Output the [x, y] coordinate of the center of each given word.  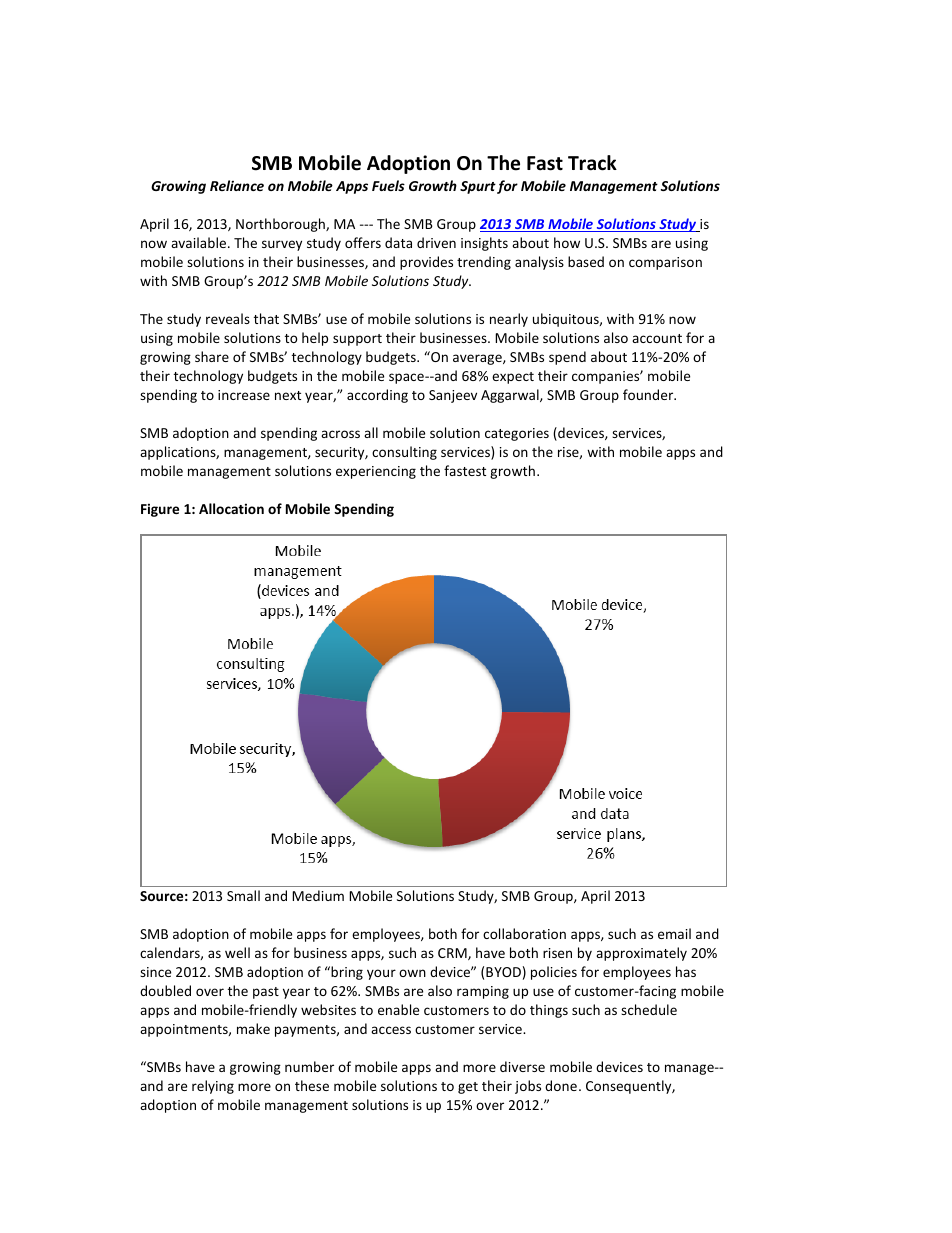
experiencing [376, 472]
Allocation [231, 508]
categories [517, 434]
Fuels [388, 185]
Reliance [237, 185]
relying [213, 1087]
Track [592, 163]
